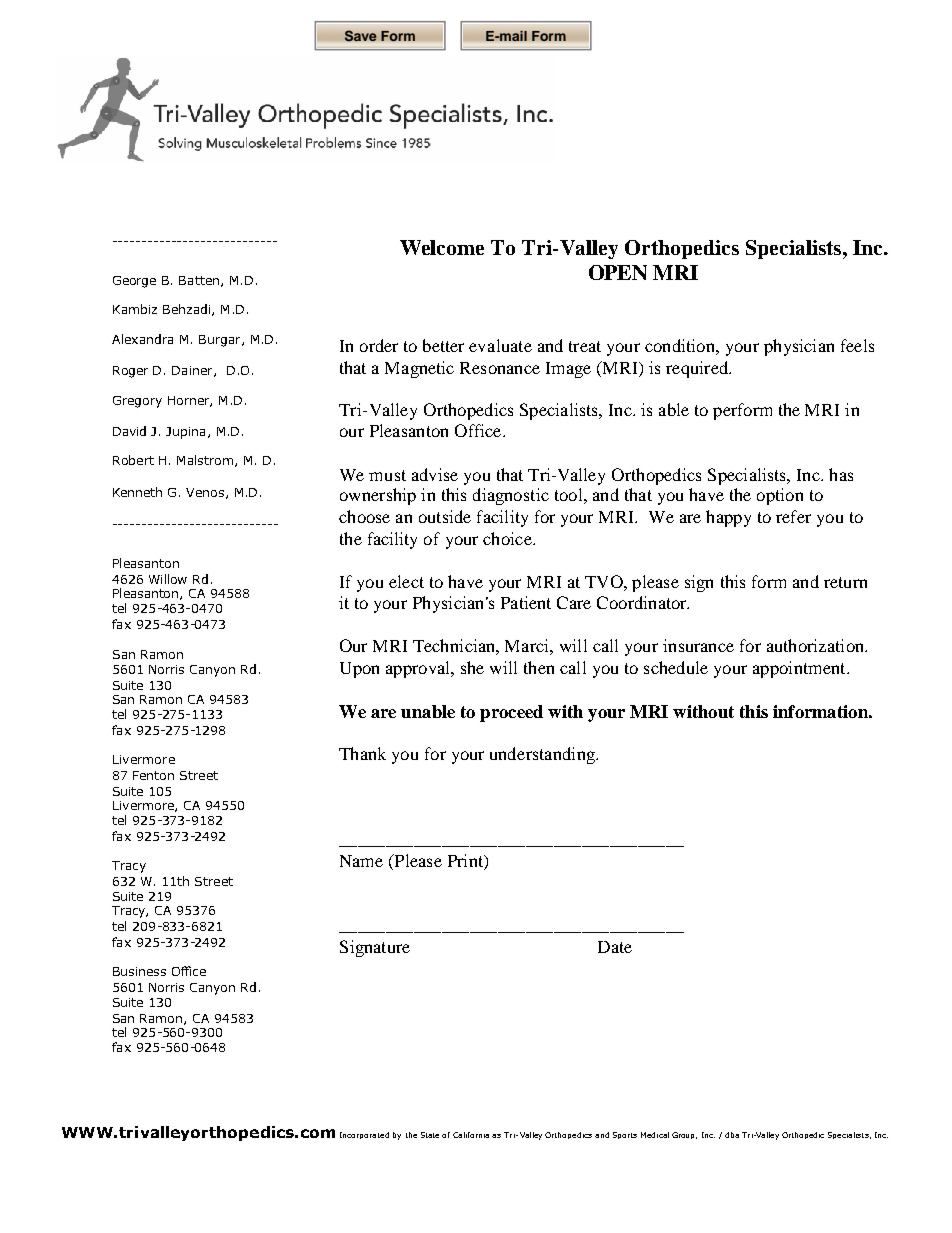 The width and height of the page is (952, 1233). What do you see at coordinates (442, 247) in the page?
I see `Welcome` at bounding box center [442, 247].
